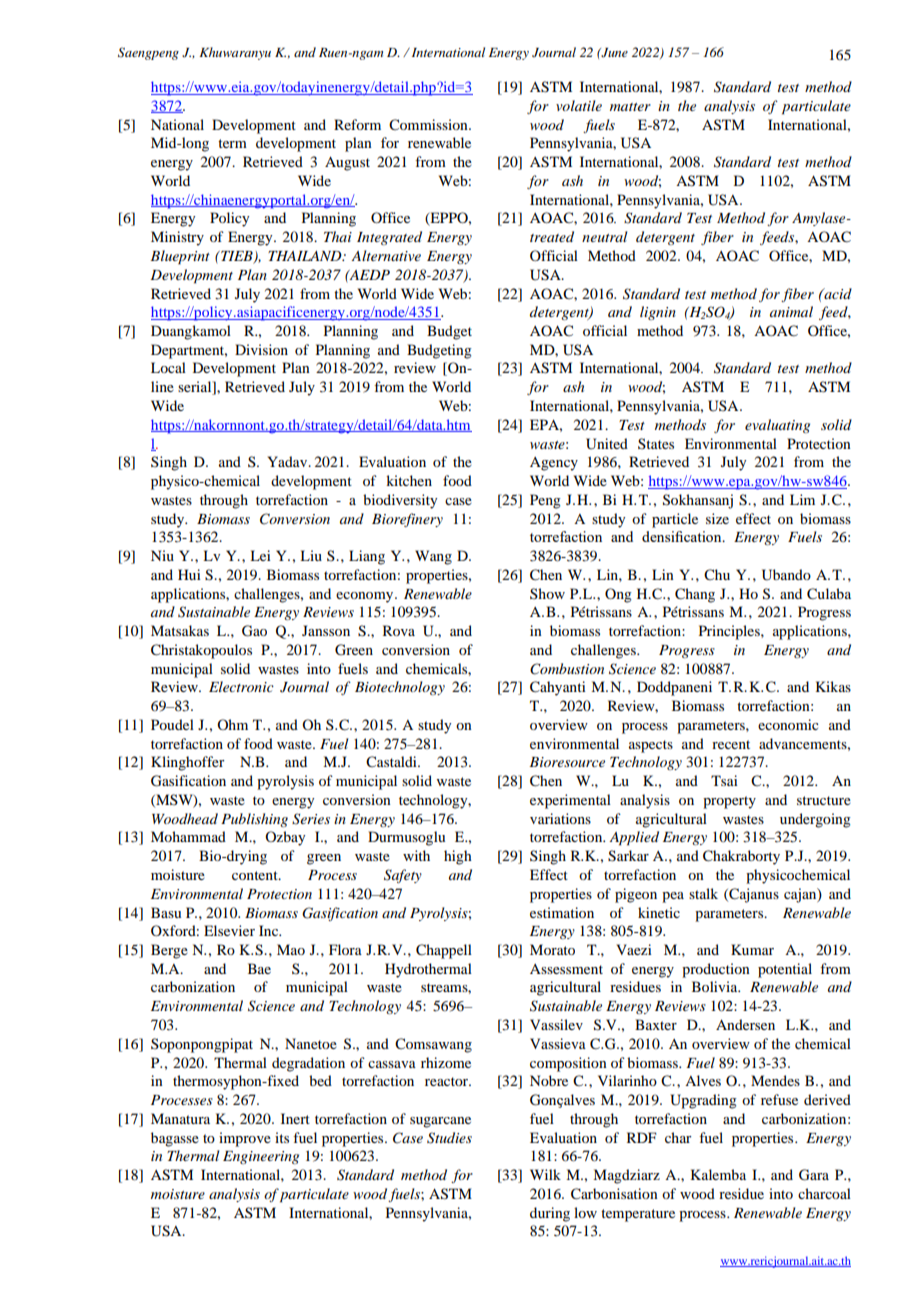 This document has height=1308, width=924. What do you see at coordinates (241, 686) in the document?
I see `Electronic` at bounding box center [241, 686].
